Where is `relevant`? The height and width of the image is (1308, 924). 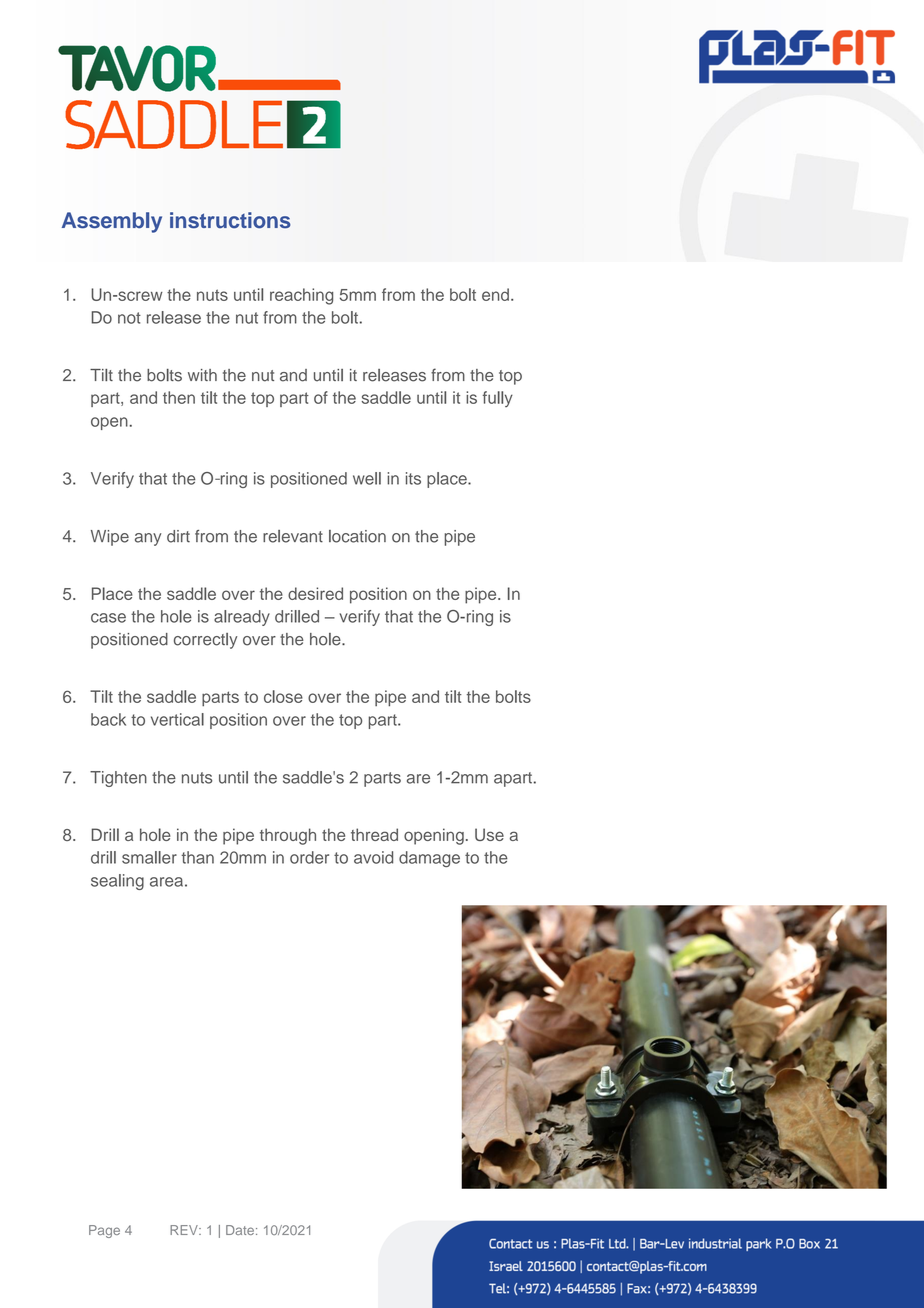
relevant is located at coordinates (293, 536).
